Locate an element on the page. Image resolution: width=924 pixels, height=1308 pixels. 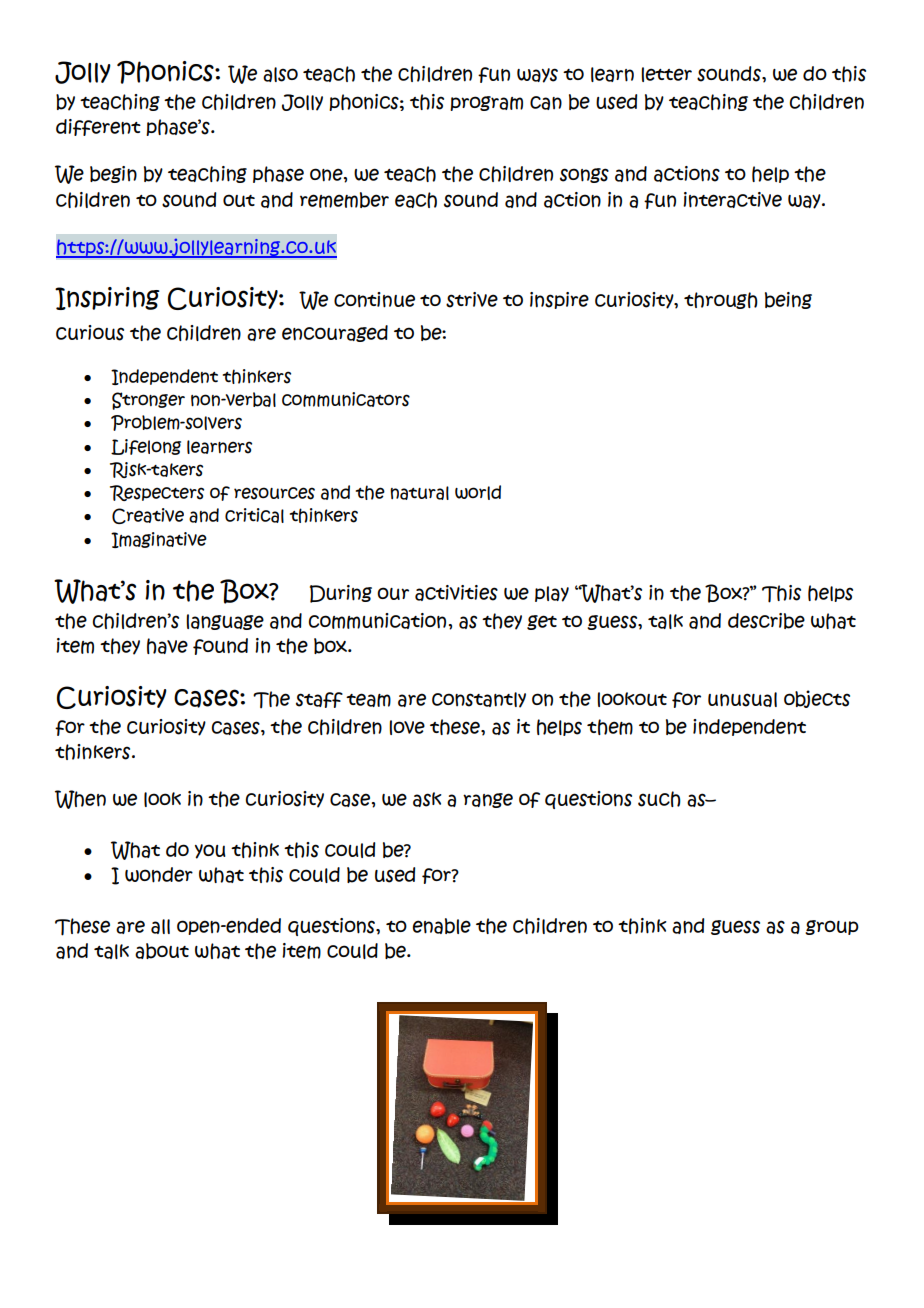
describe is located at coordinates (766, 621).
